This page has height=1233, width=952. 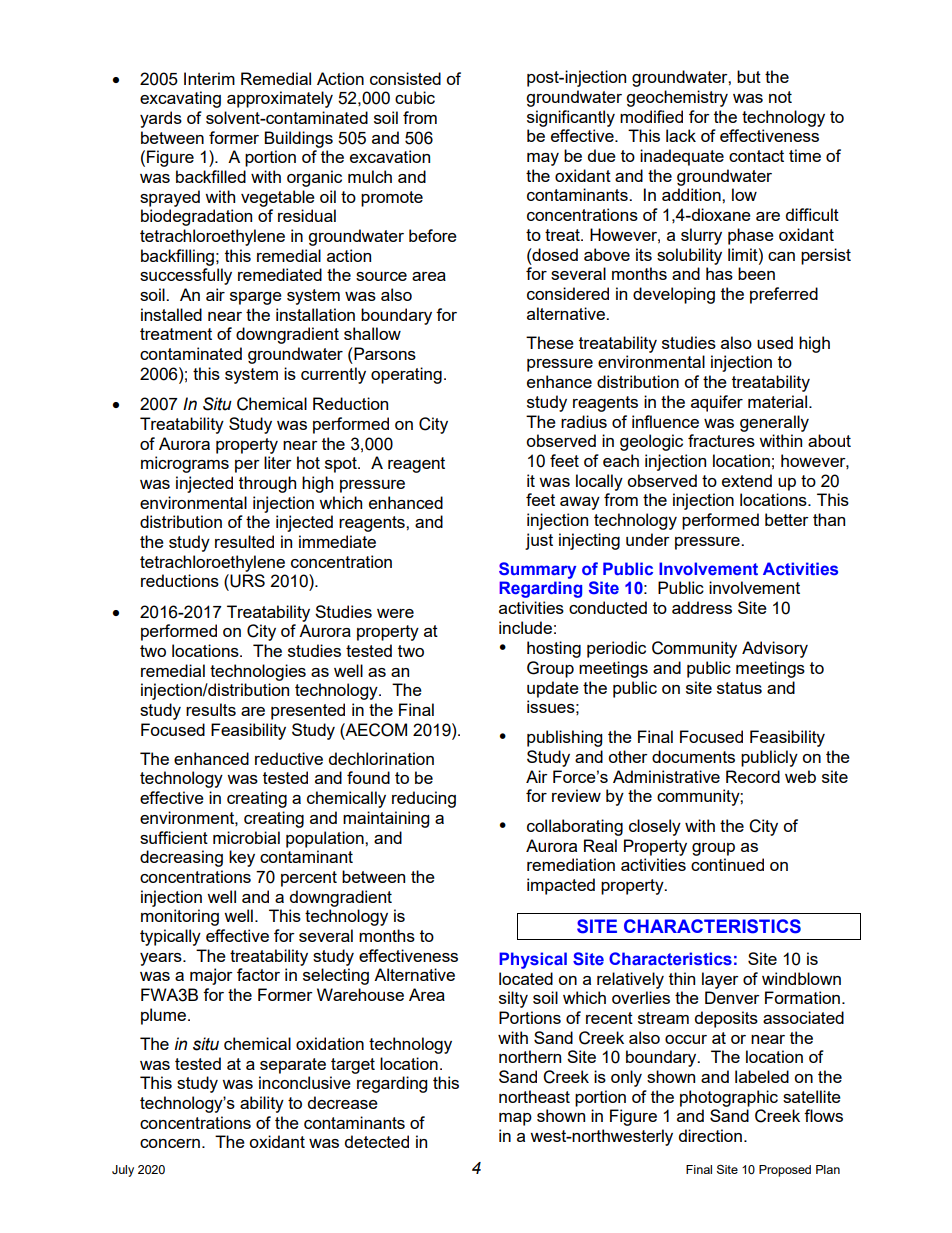 I want to click on Record, so click(x=753, y=776).
